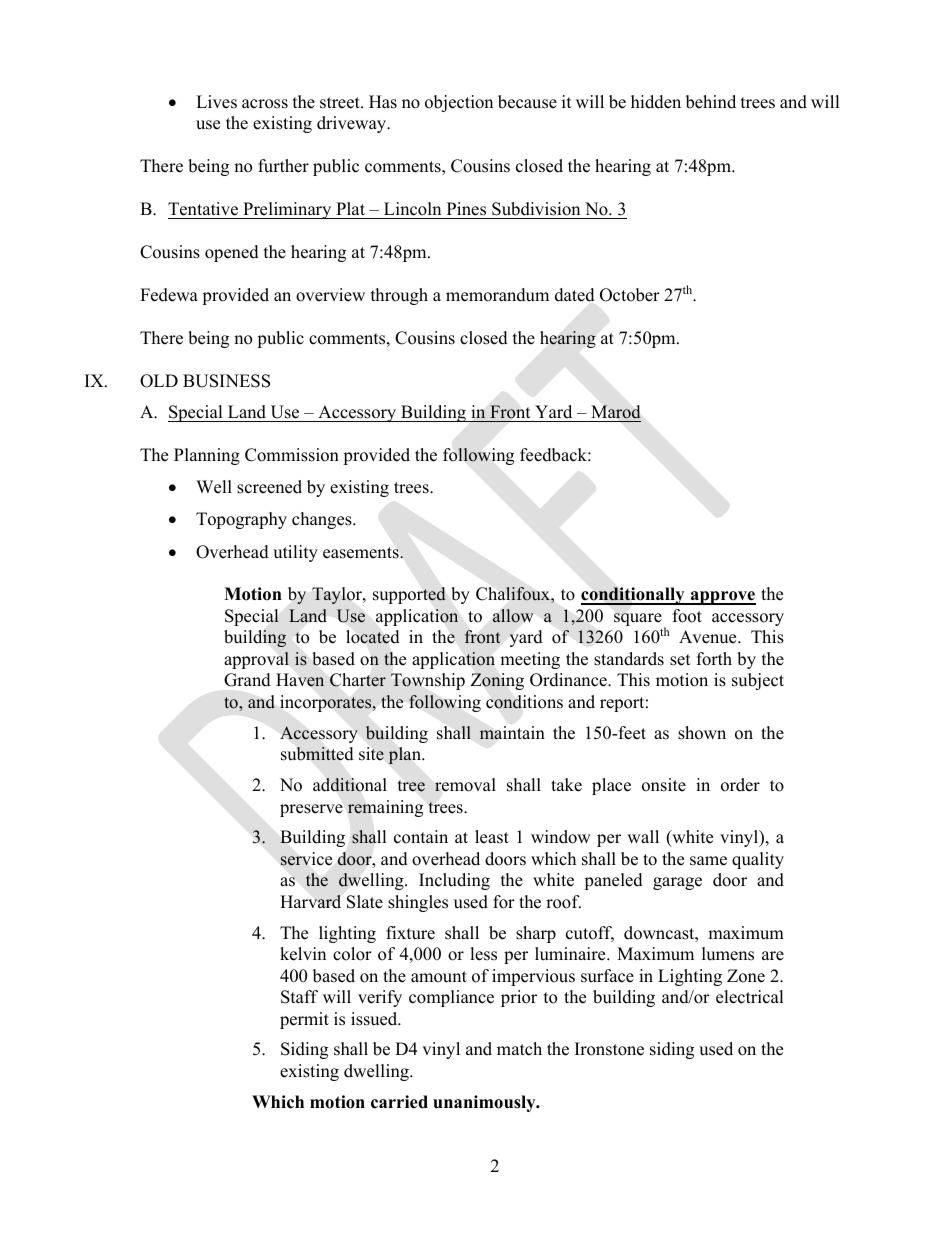 The width and height of the screenshot is (952, 1233). I want to click on permit, so click(304, 1020).
